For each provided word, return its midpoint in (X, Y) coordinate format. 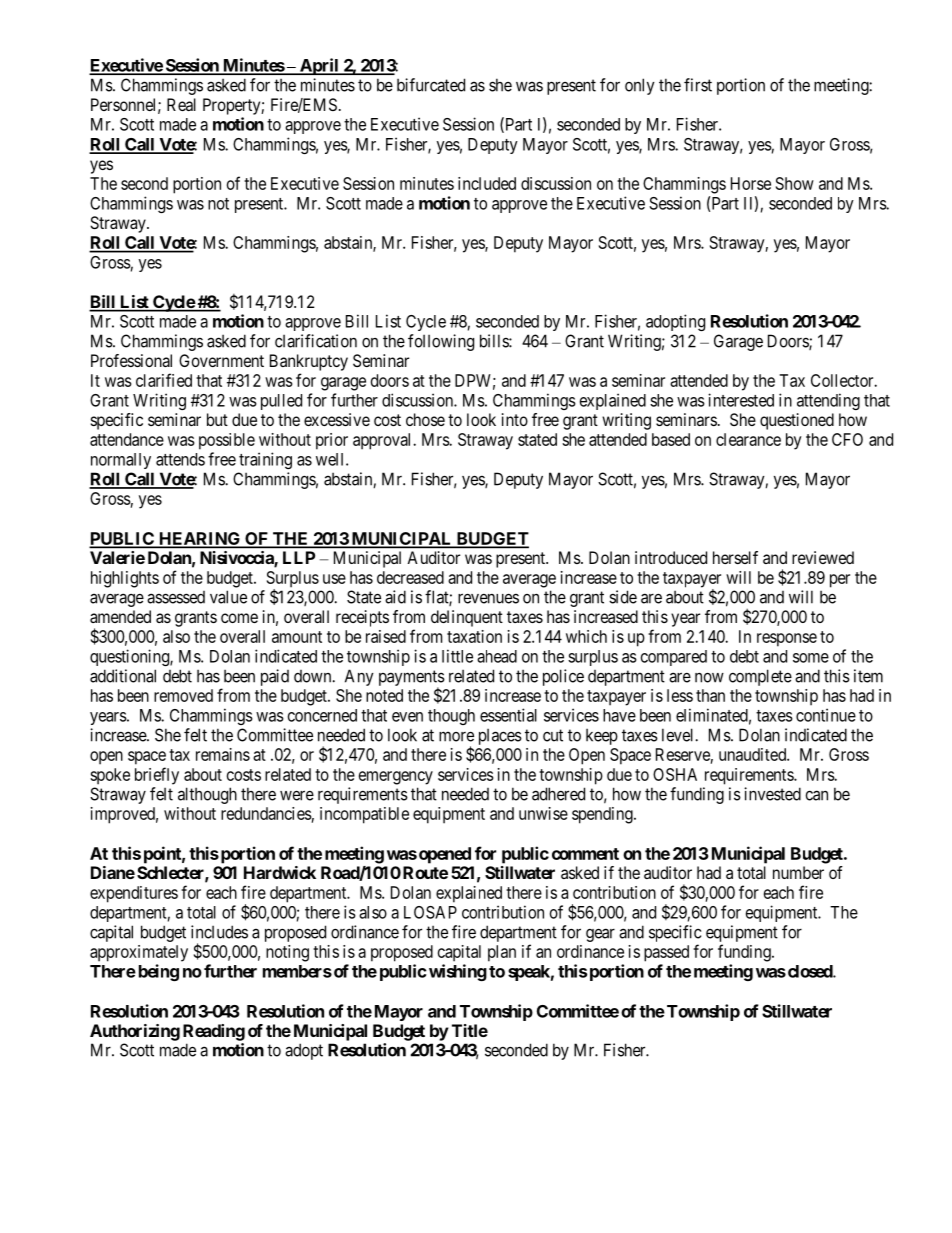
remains (223, 754)
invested (772, 794)
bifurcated (431, 85)
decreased (410, 577)
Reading (214, 1032)
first (698, 85)
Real (181, 104)
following (441, 342)
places (500, 737)
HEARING (200, 539)
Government (221, 360)
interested (741, 400)
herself (735, 557)
